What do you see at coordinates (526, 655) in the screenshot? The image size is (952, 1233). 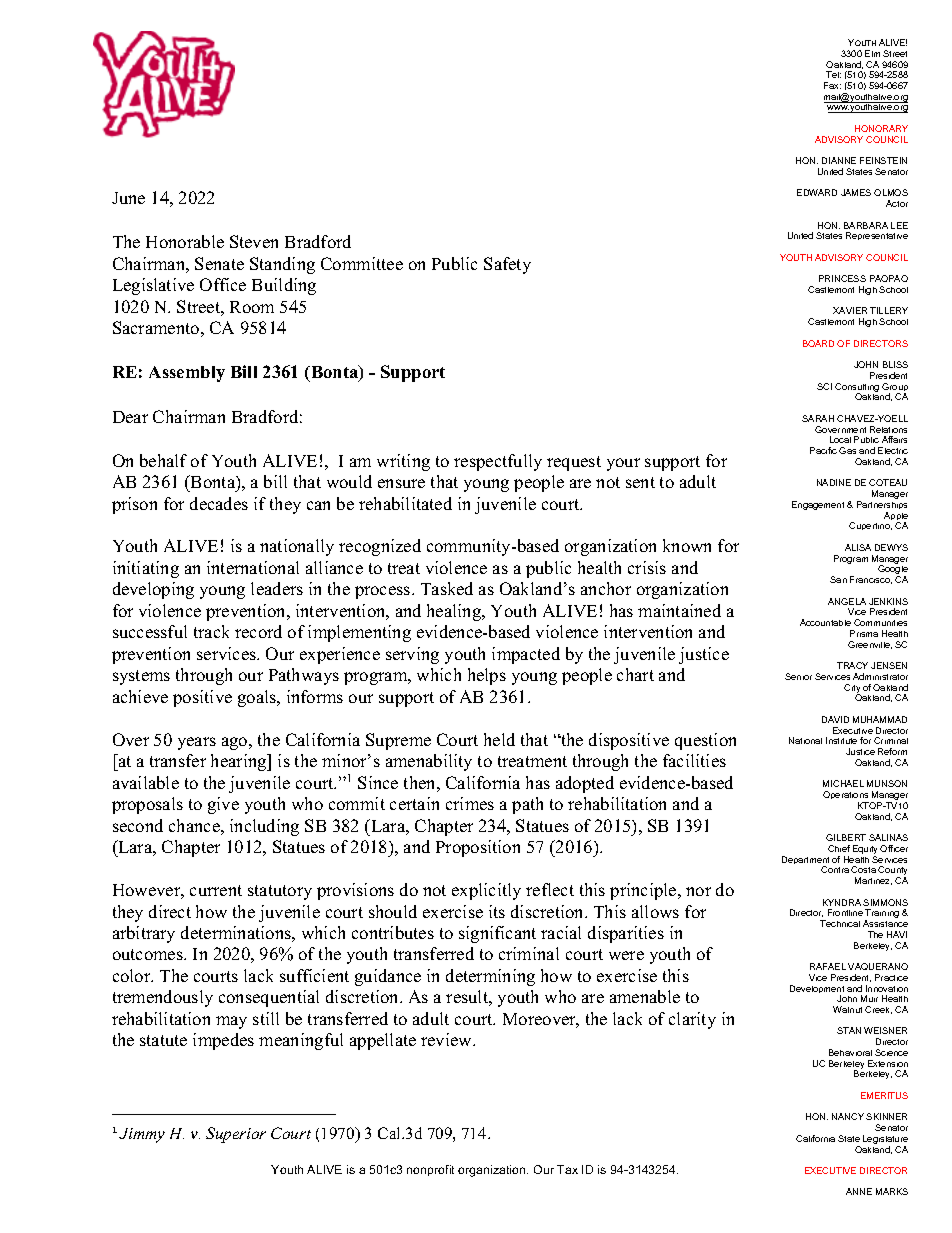 I see `impacted` at bounding box center [526, 655].
